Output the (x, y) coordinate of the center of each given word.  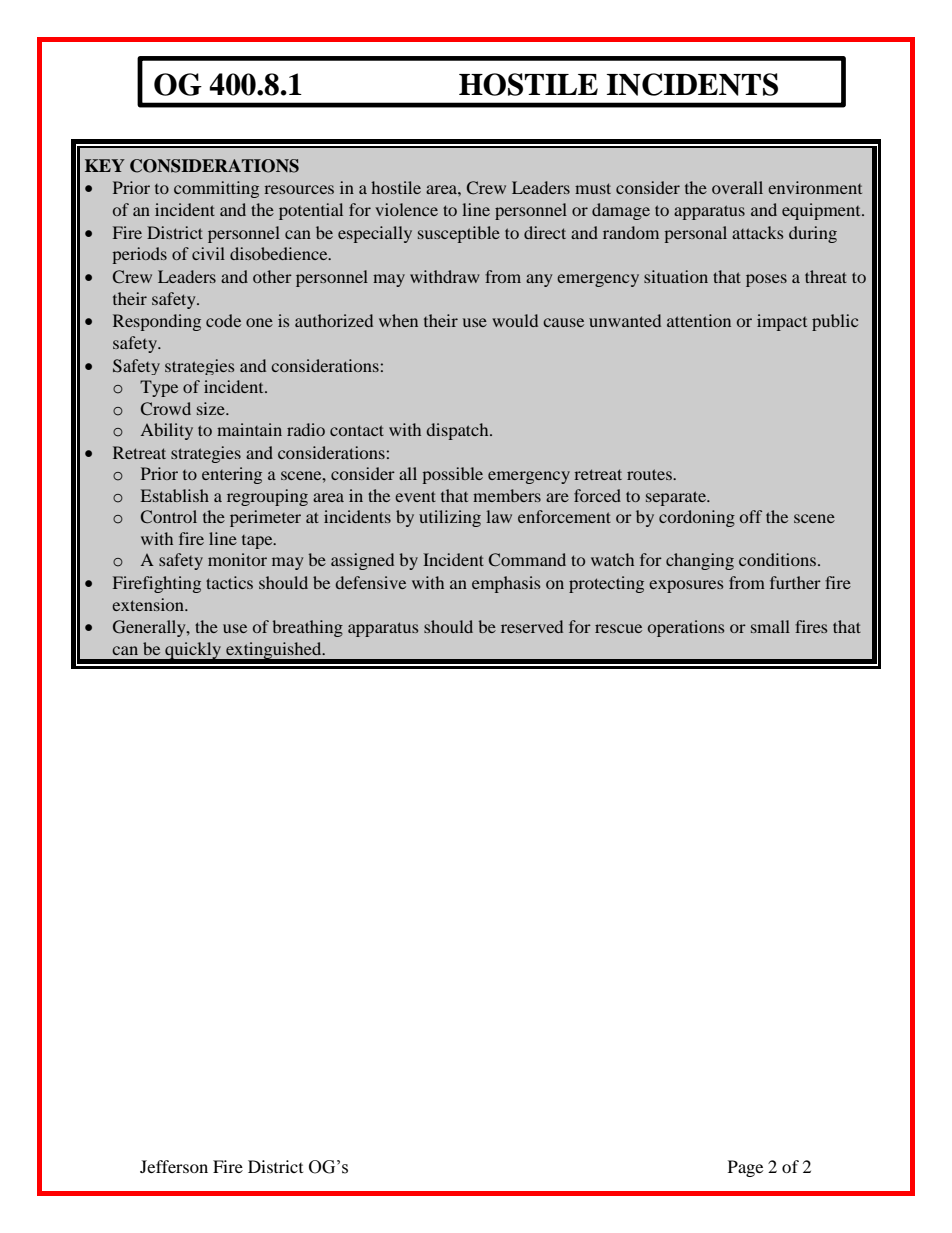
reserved (532, 626)
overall (737, 187)
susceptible (459, 234)
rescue (618, 628)
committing (216, 189)
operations (686, 628)
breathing (307, 628)
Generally (150, 628)
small (770, 626)
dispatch (459, 431)
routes (650, 474)
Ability (167, 431)
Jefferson (174, 1166)
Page (745, 1168)
